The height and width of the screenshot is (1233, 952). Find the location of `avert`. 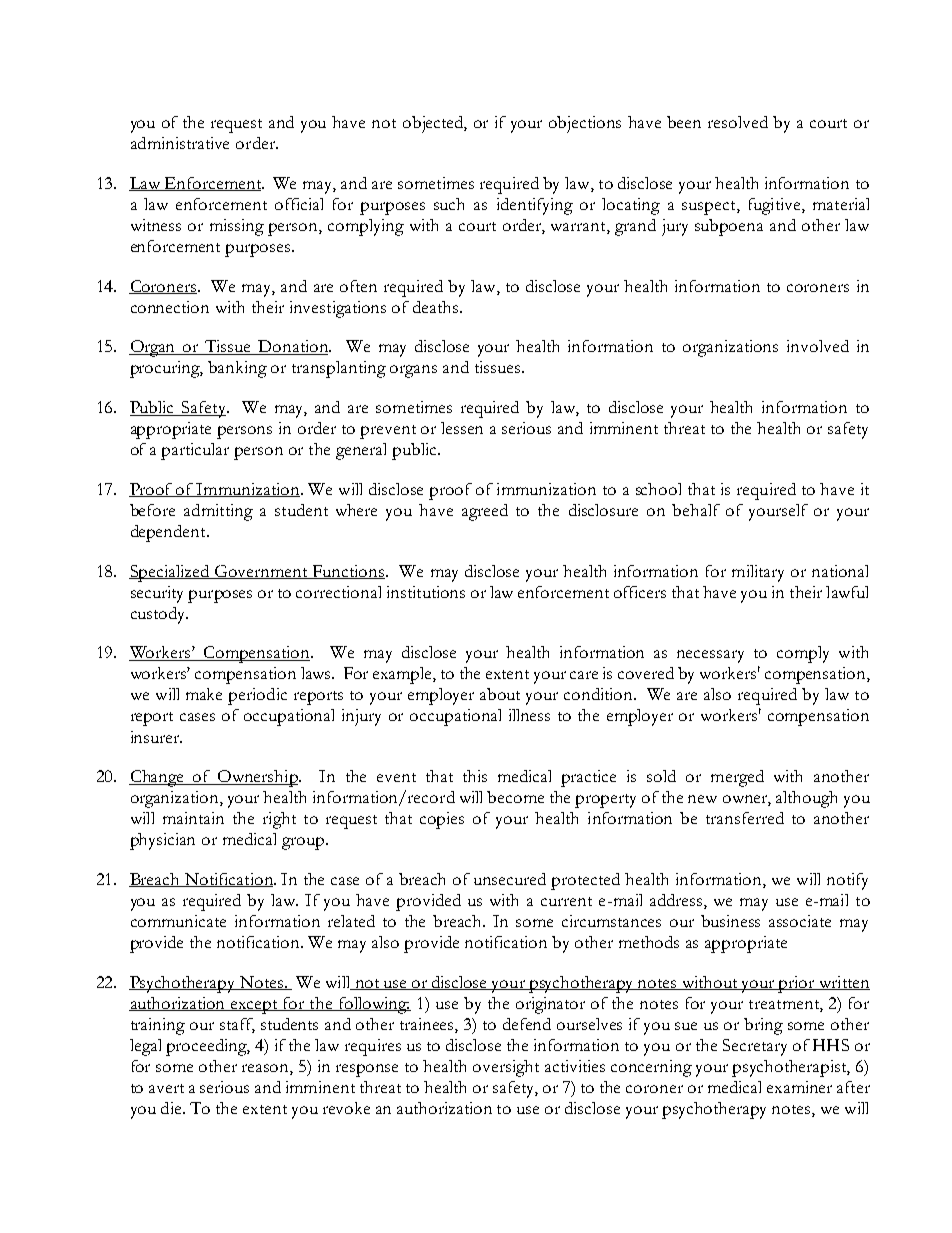

avert is located at coordinates (166, 1088).
